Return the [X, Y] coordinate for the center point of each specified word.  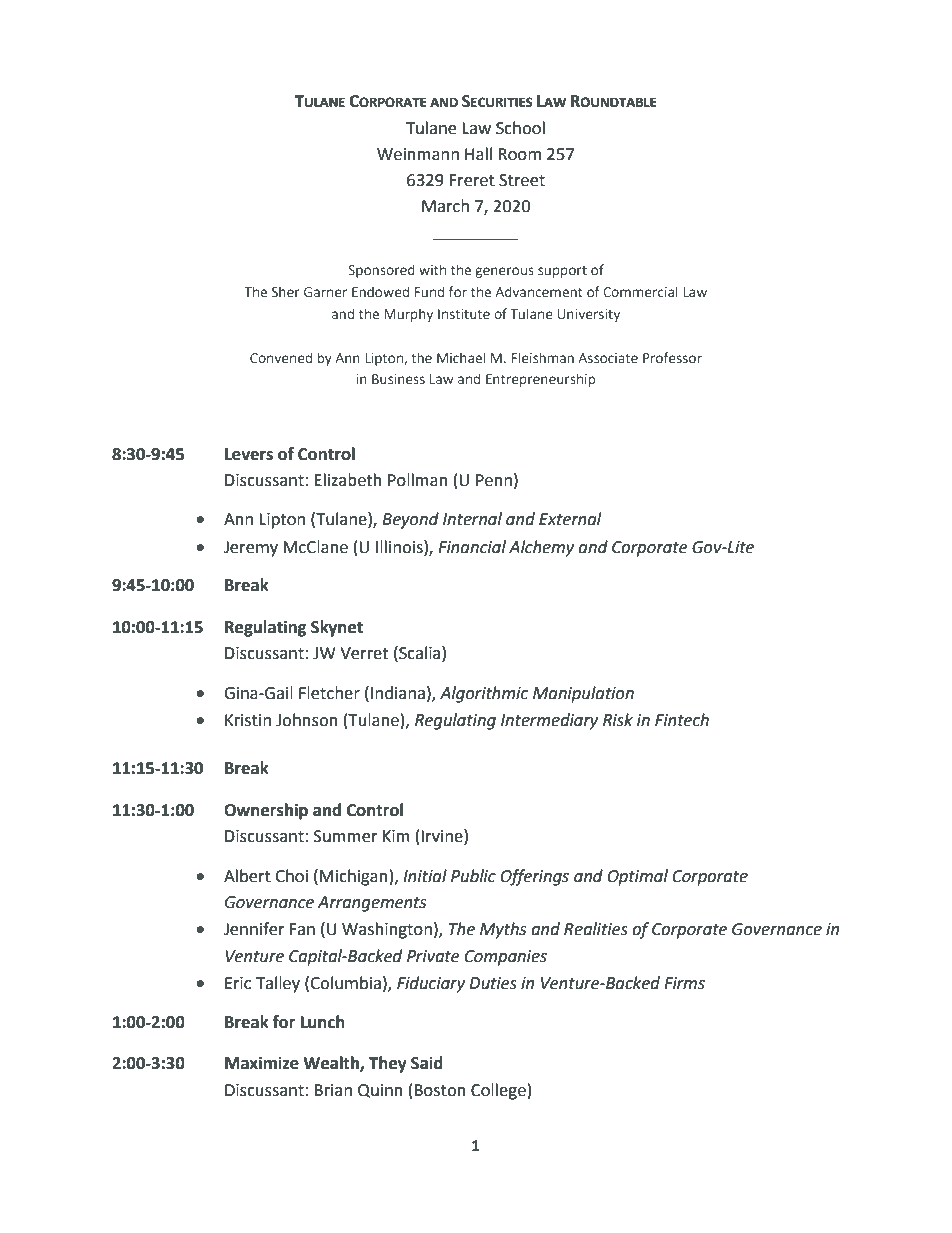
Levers [249, 454]
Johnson [307, 720]
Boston [440, 1090]
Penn [494, 480]
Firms [684, 983]
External [570, 519]
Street [522, 180]
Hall [478, 154]
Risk [618, 720]
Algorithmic [484, 694]
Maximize [262, 1063]
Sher [286, 291]
